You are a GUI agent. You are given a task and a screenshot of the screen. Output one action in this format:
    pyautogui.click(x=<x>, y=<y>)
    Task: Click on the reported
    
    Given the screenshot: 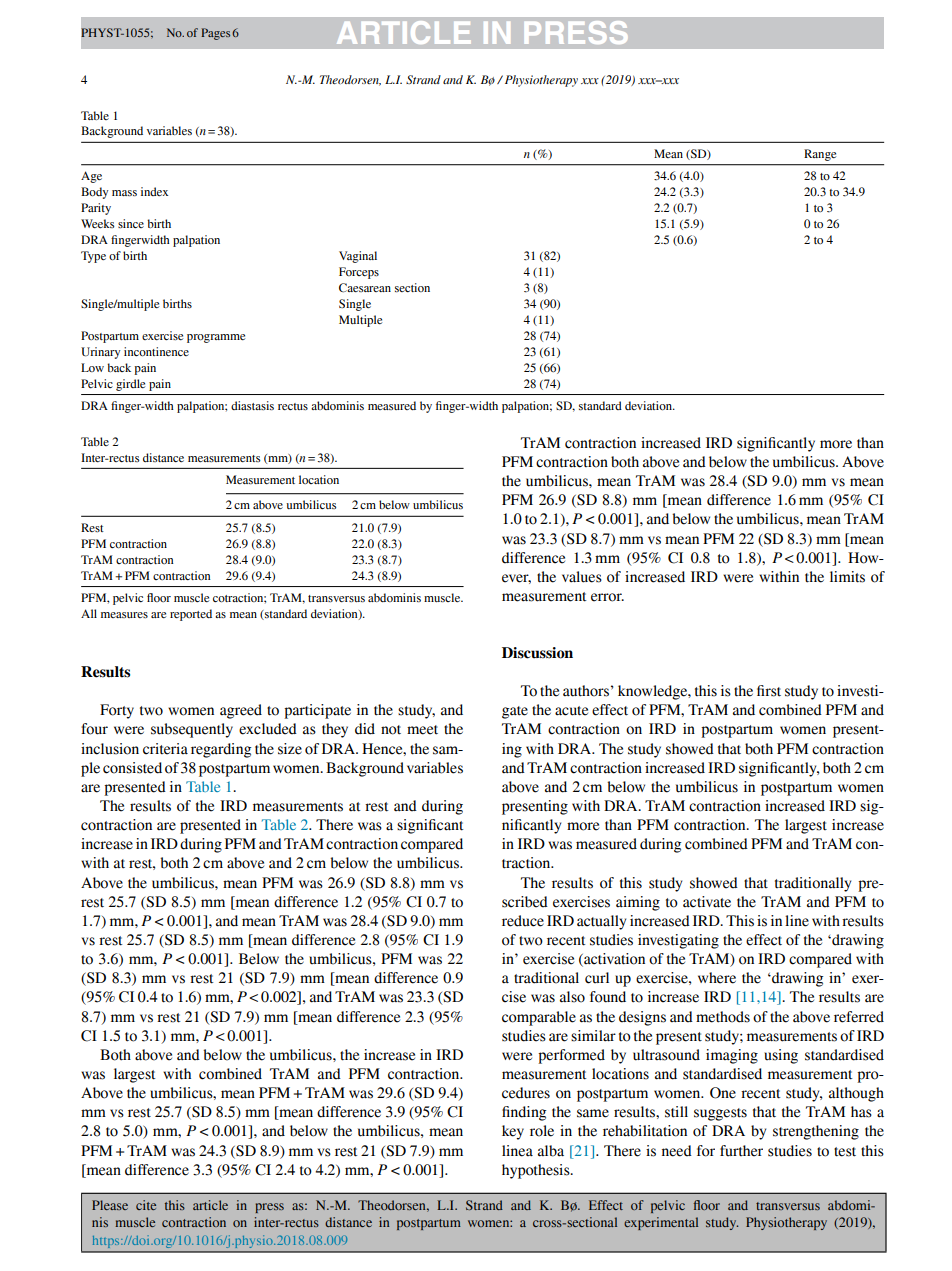 What is the action you would take?
    pyautogui.click(x=191, y=615)
